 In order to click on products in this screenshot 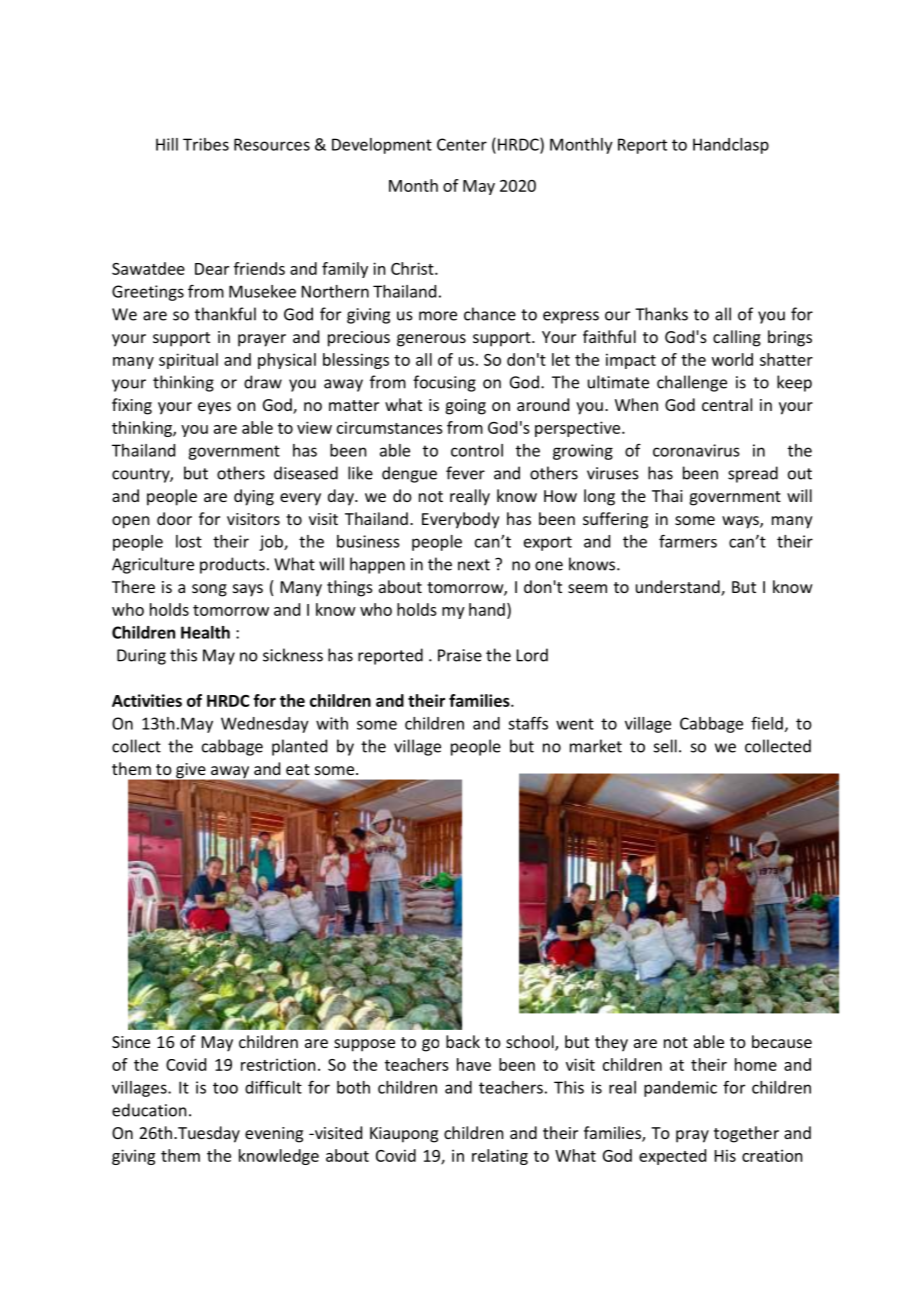, I will do `click(232, 565)`.
